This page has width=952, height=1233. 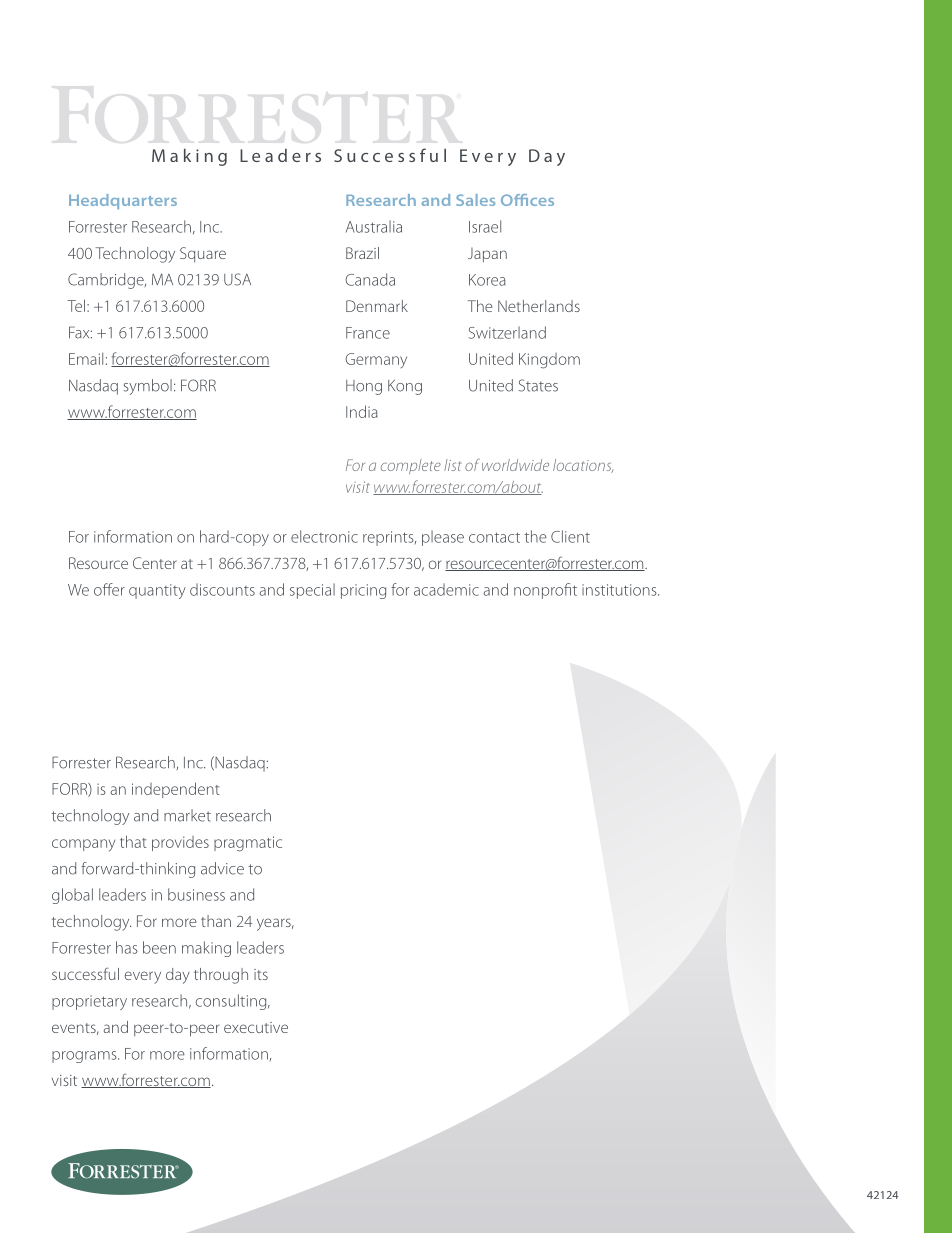 What do you see at coordinates (620, 590) in the page?
I see `institutions` at bounding box center [620, 590].
